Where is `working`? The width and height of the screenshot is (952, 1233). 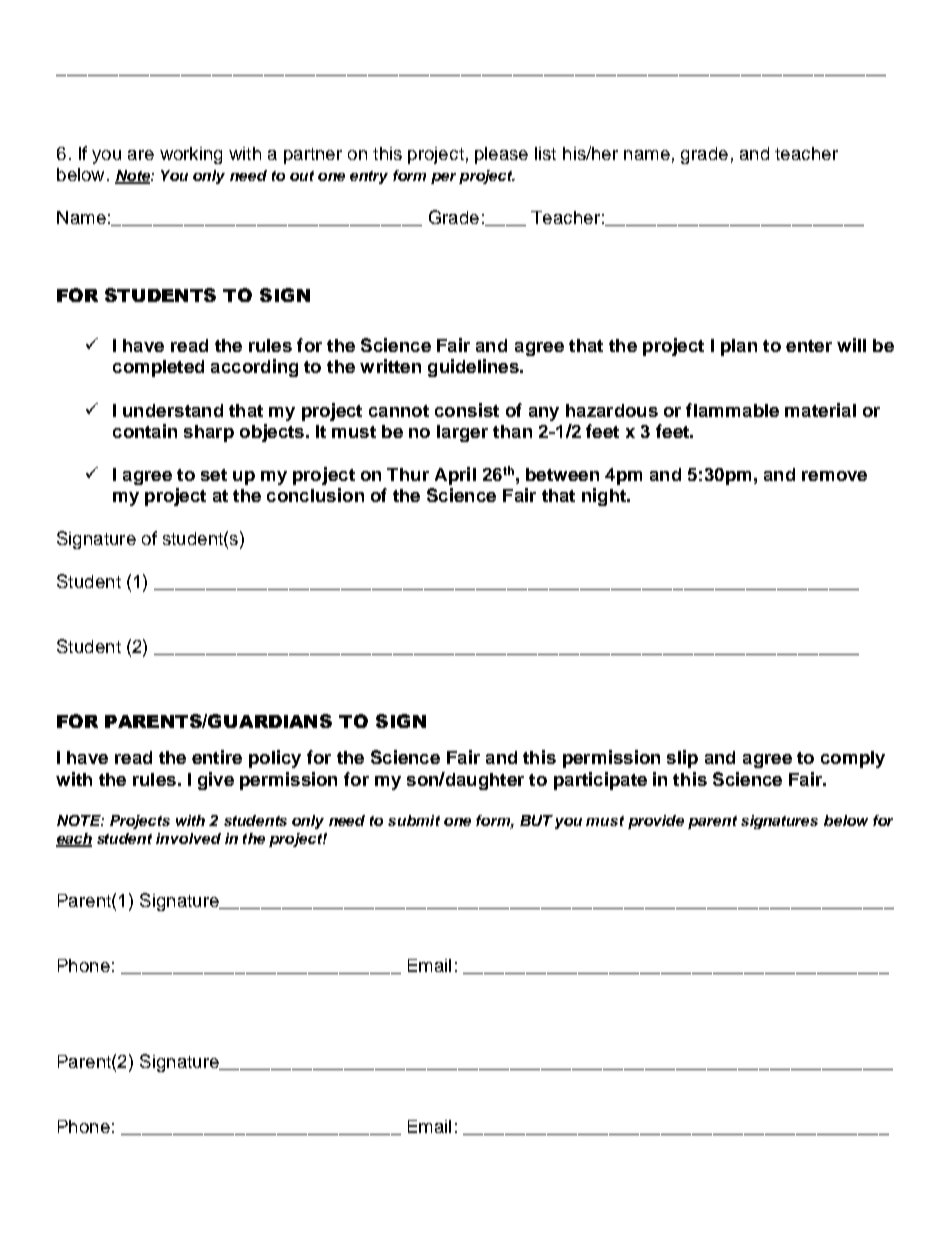 working is located at coordinates (191, 155).
